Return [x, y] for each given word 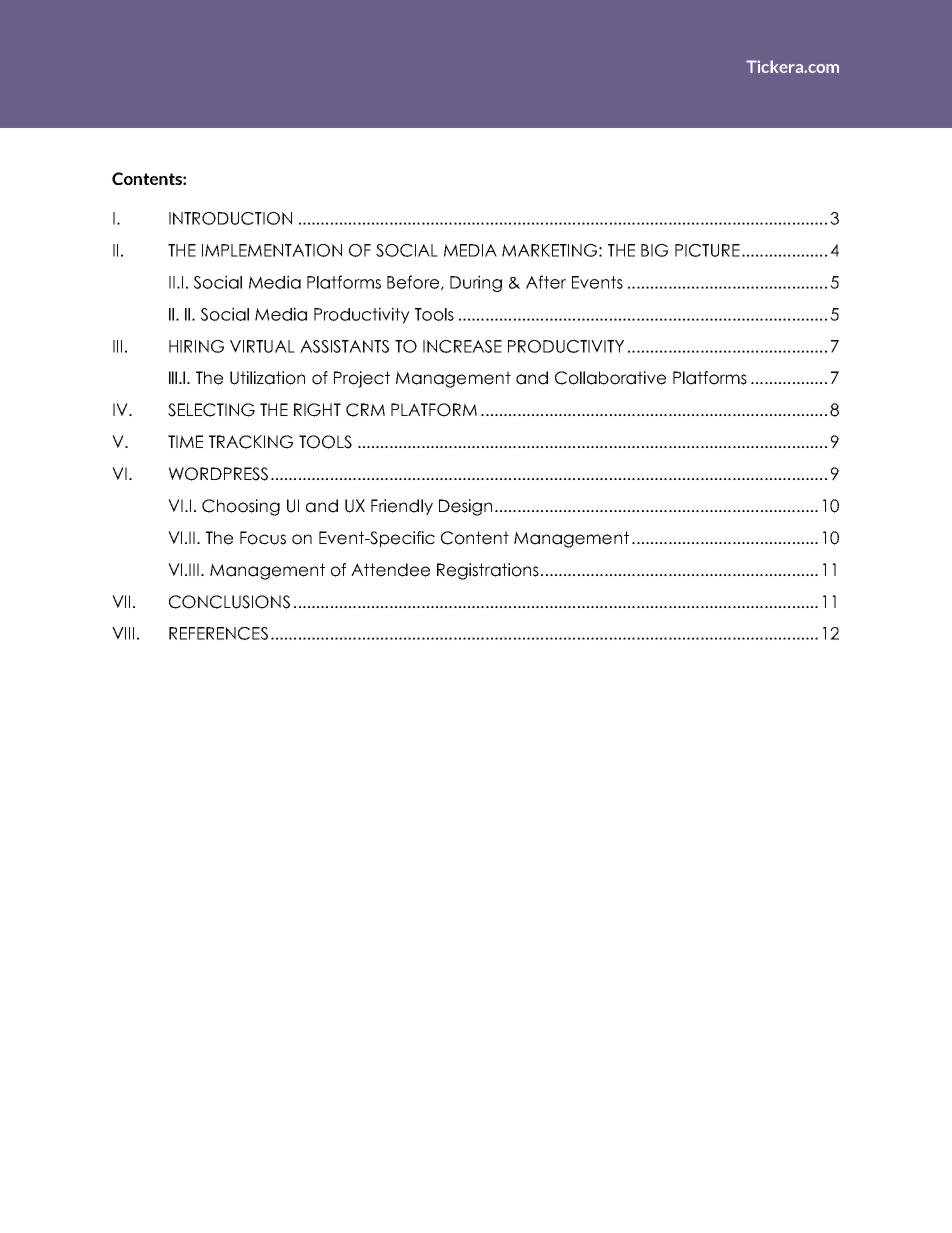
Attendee [390, 570]
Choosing [241, 507]
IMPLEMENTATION [272, 250]
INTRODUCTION [230, 218]
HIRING [196, 346]
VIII [123, 633]
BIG [654, 250]
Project [362, 379]
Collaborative [610, 378]
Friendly [402, 507]
